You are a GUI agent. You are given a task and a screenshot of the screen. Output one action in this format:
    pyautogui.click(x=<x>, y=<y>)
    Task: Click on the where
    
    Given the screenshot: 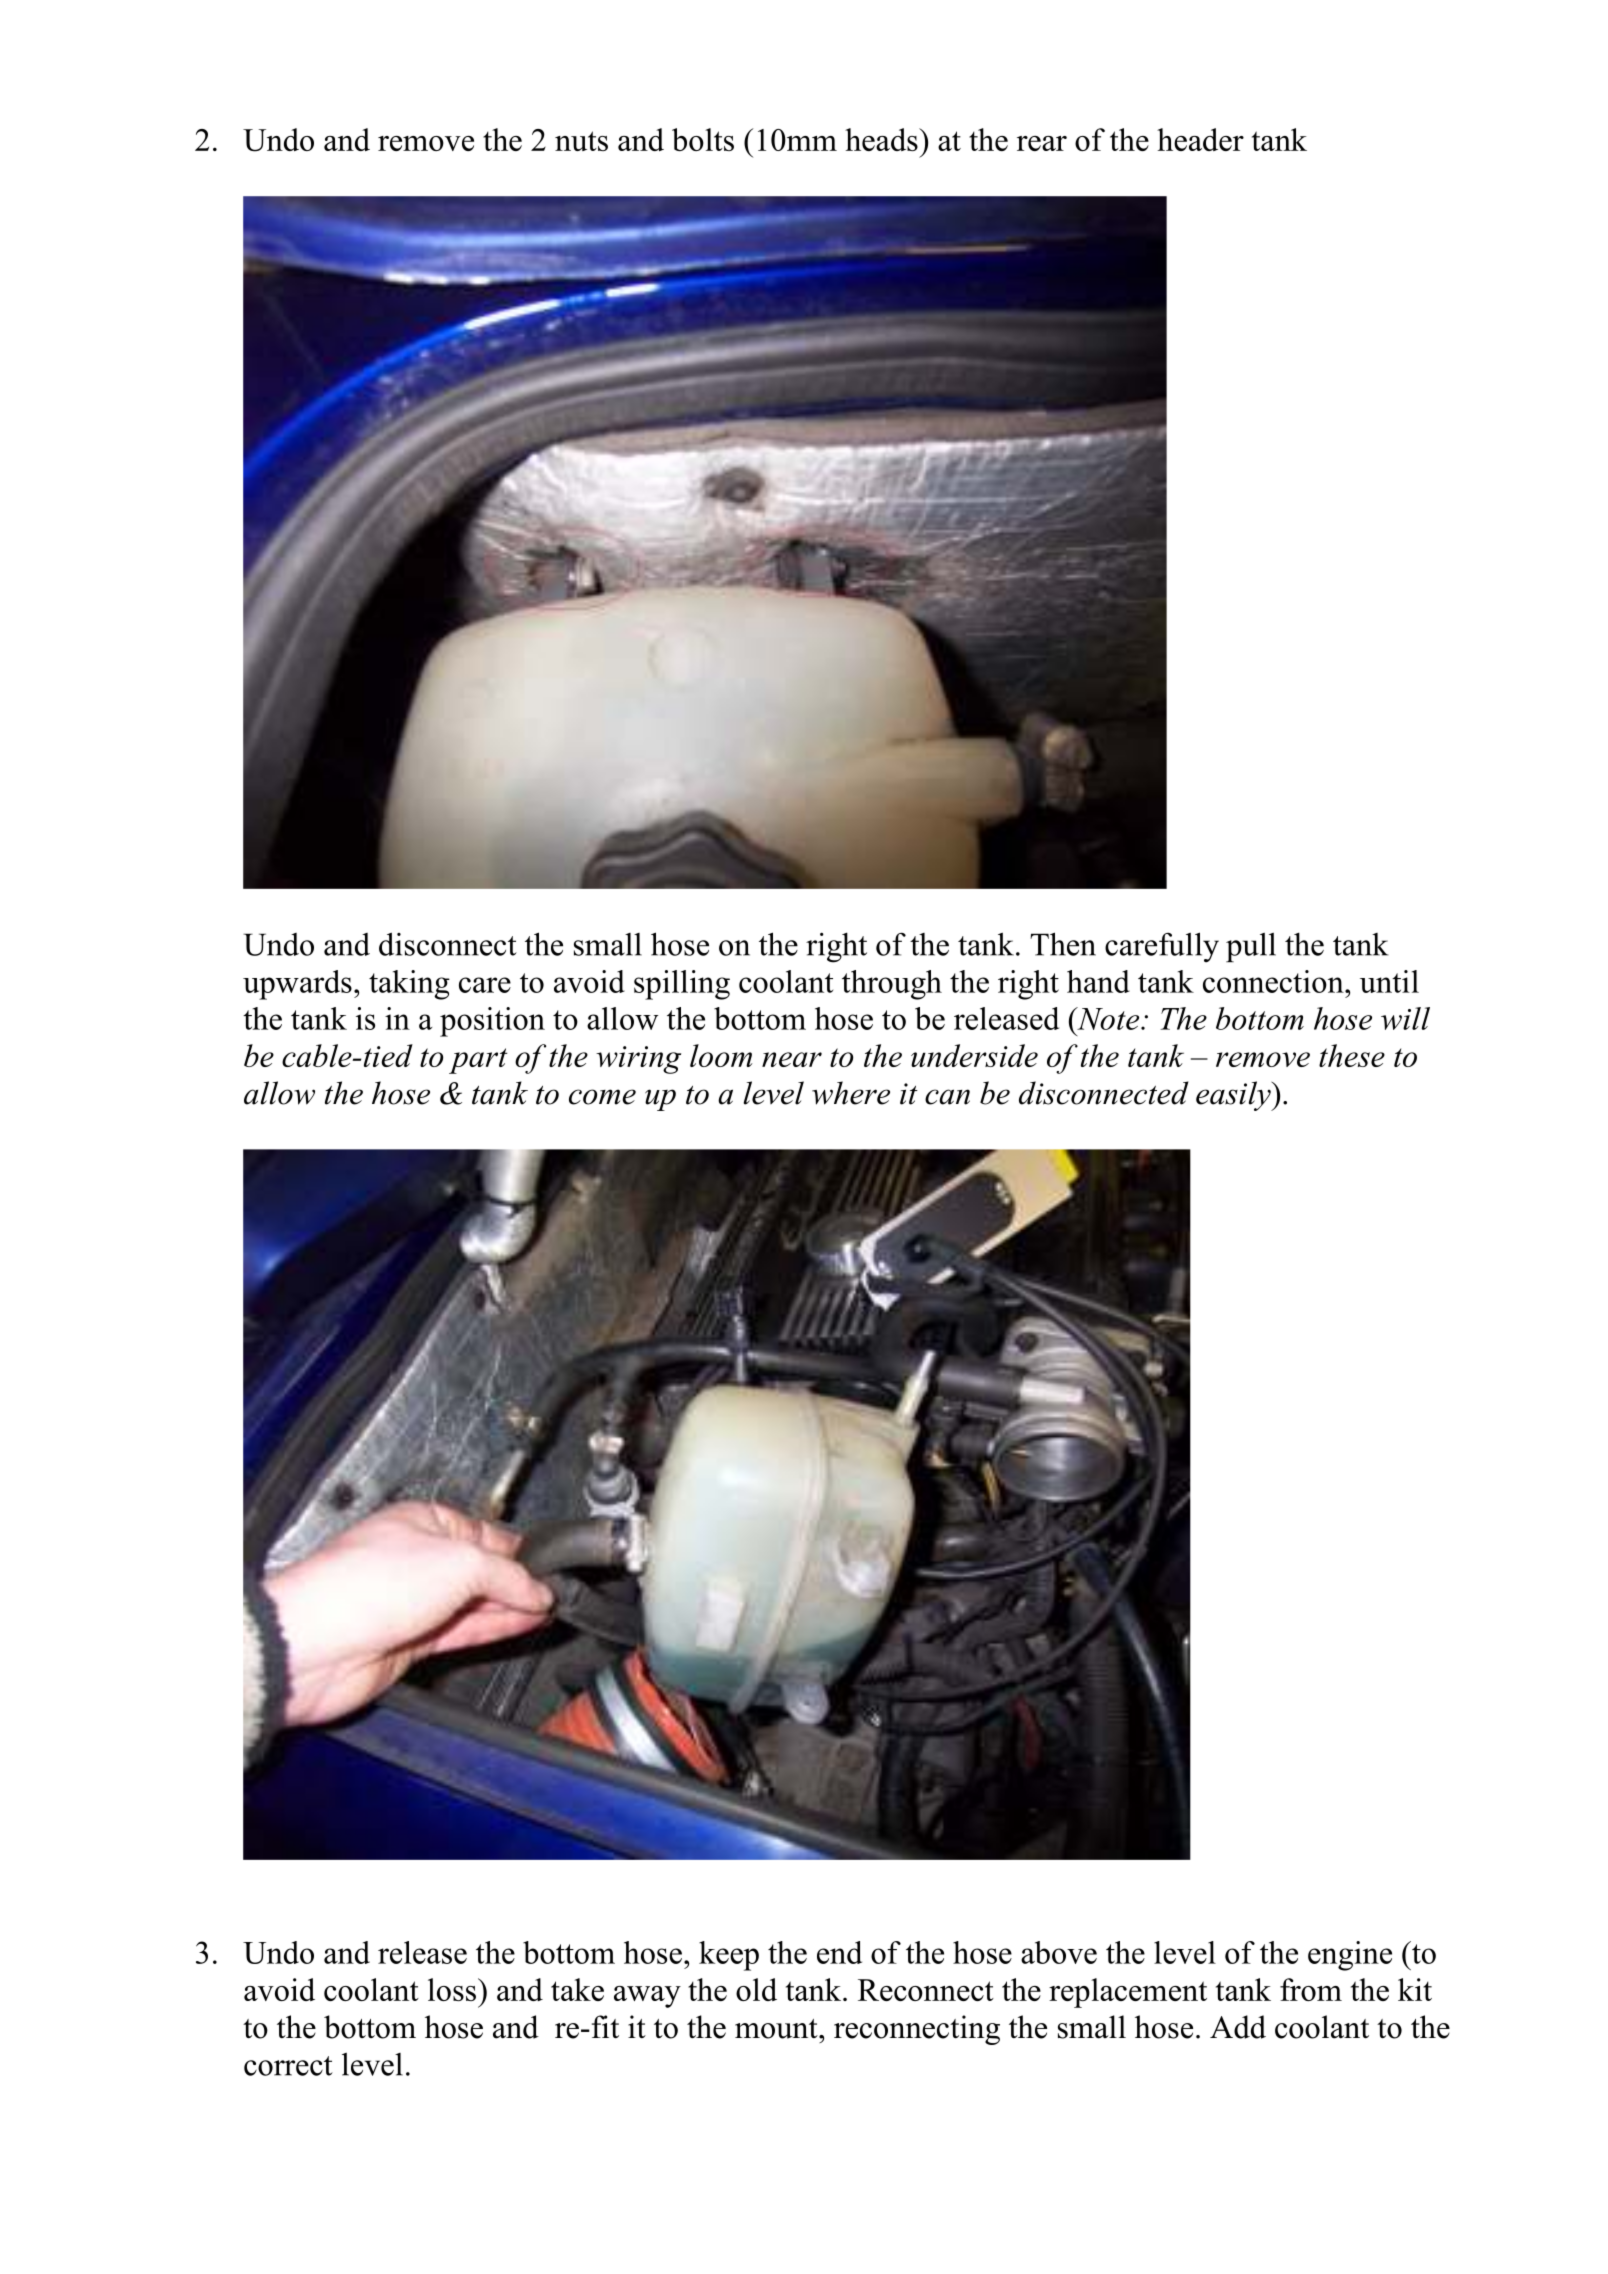 What is the action you would take?
    pyautogui.click(x=851, y=1093)
